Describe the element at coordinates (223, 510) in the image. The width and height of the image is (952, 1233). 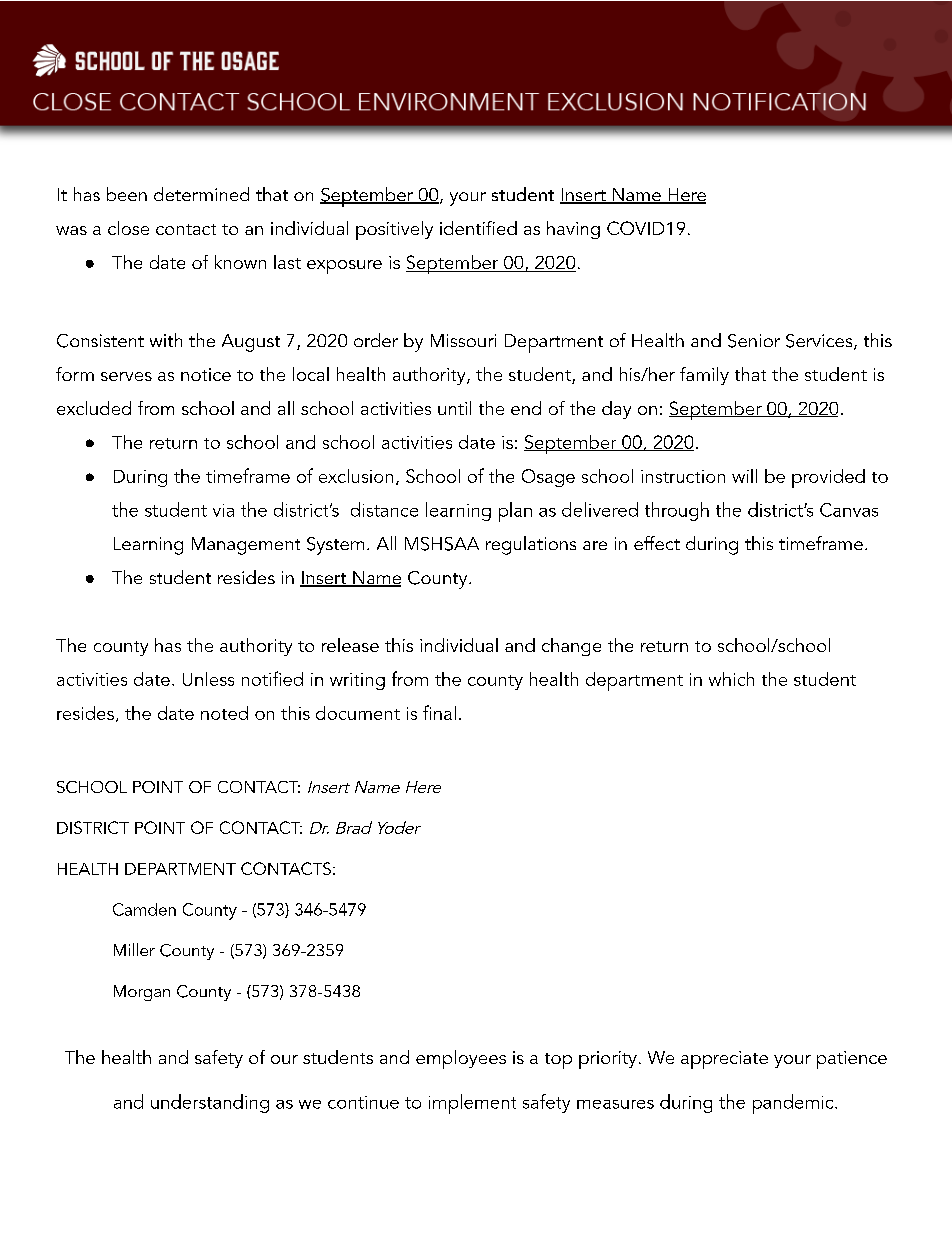
I see `via` at that location.
